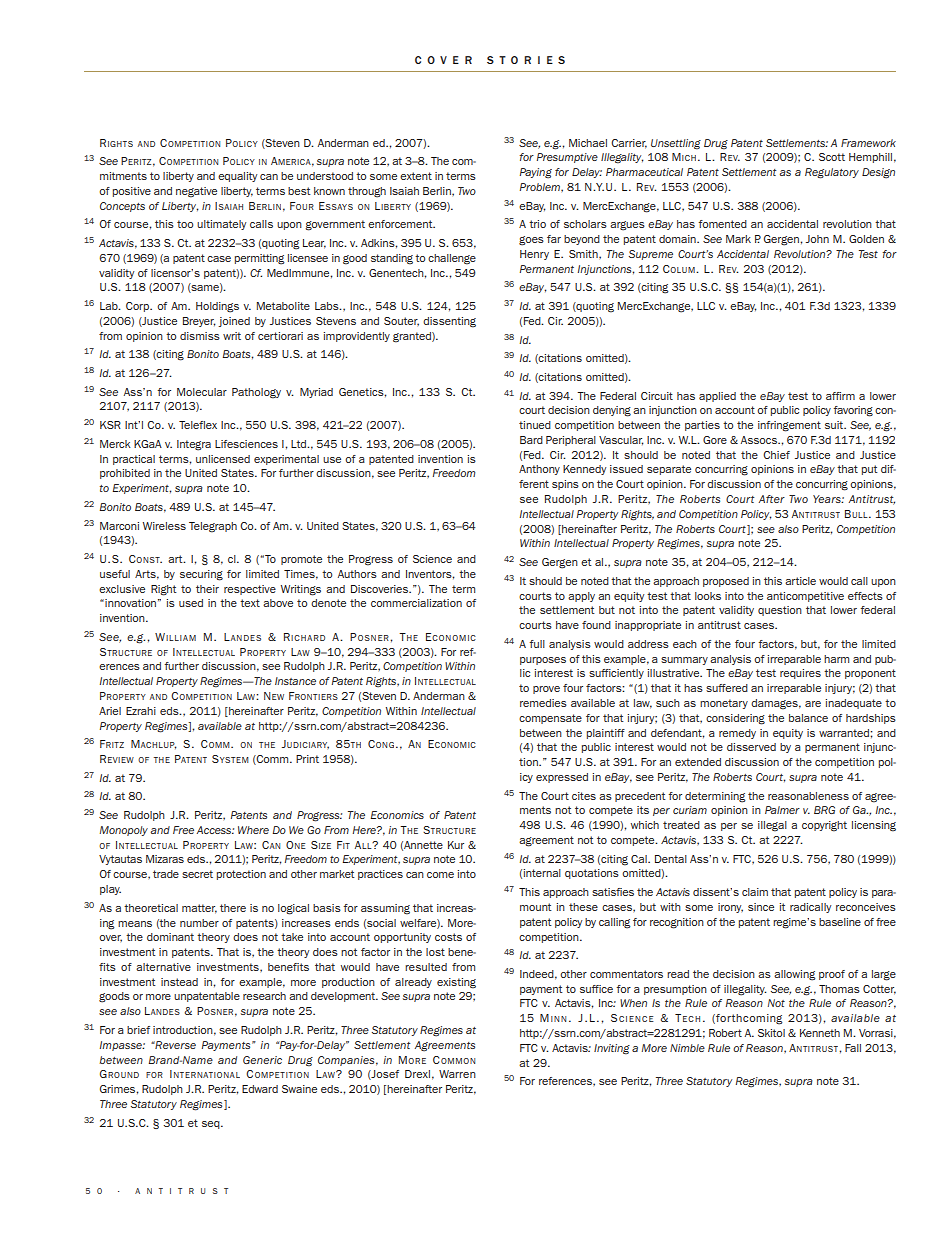 This screenshot has width=952, height=1233. Describe the element at coordinates (782, 810) in the screenshot. I see `Palmer` at that location.
